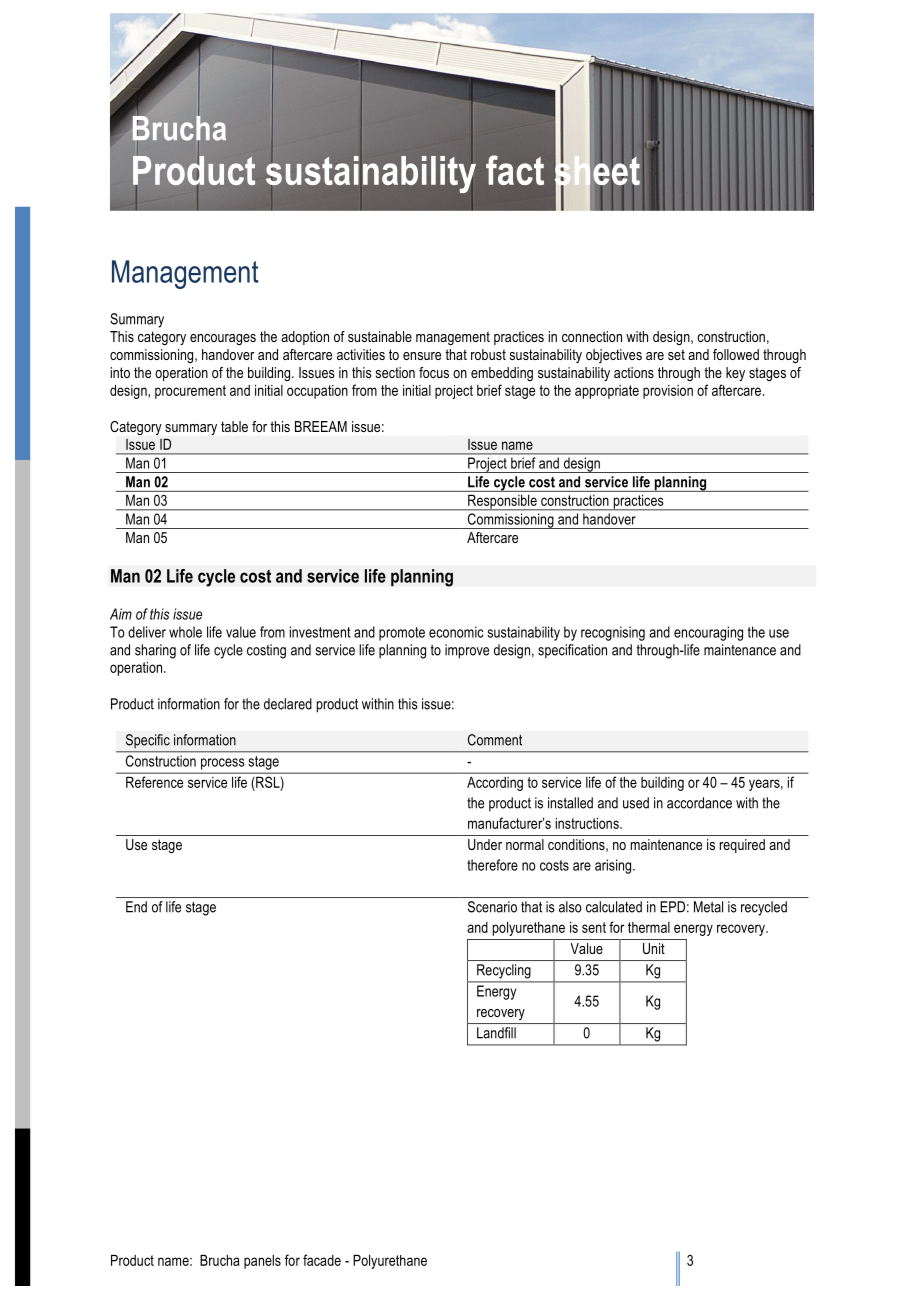  Describe the element at coordinates (262, 1262) in the screenshot. I see `panels` at that location.
